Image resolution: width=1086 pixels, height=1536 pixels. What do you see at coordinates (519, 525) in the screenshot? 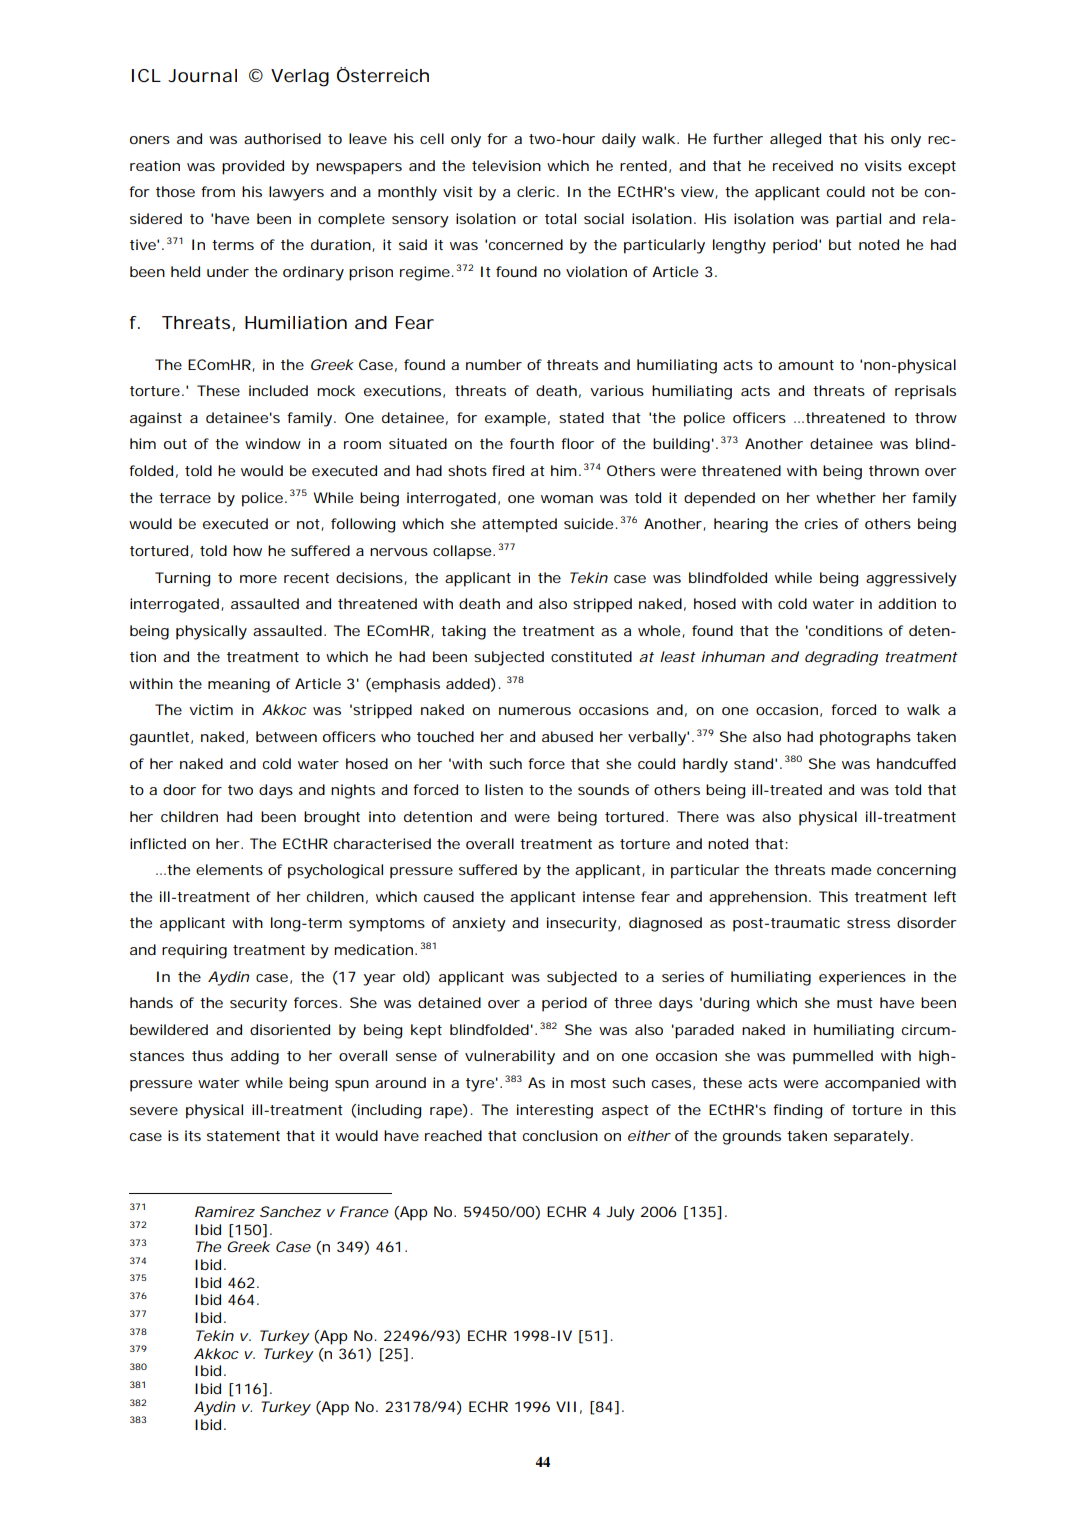
I see `attempted` at bounding box center [519, 525].
